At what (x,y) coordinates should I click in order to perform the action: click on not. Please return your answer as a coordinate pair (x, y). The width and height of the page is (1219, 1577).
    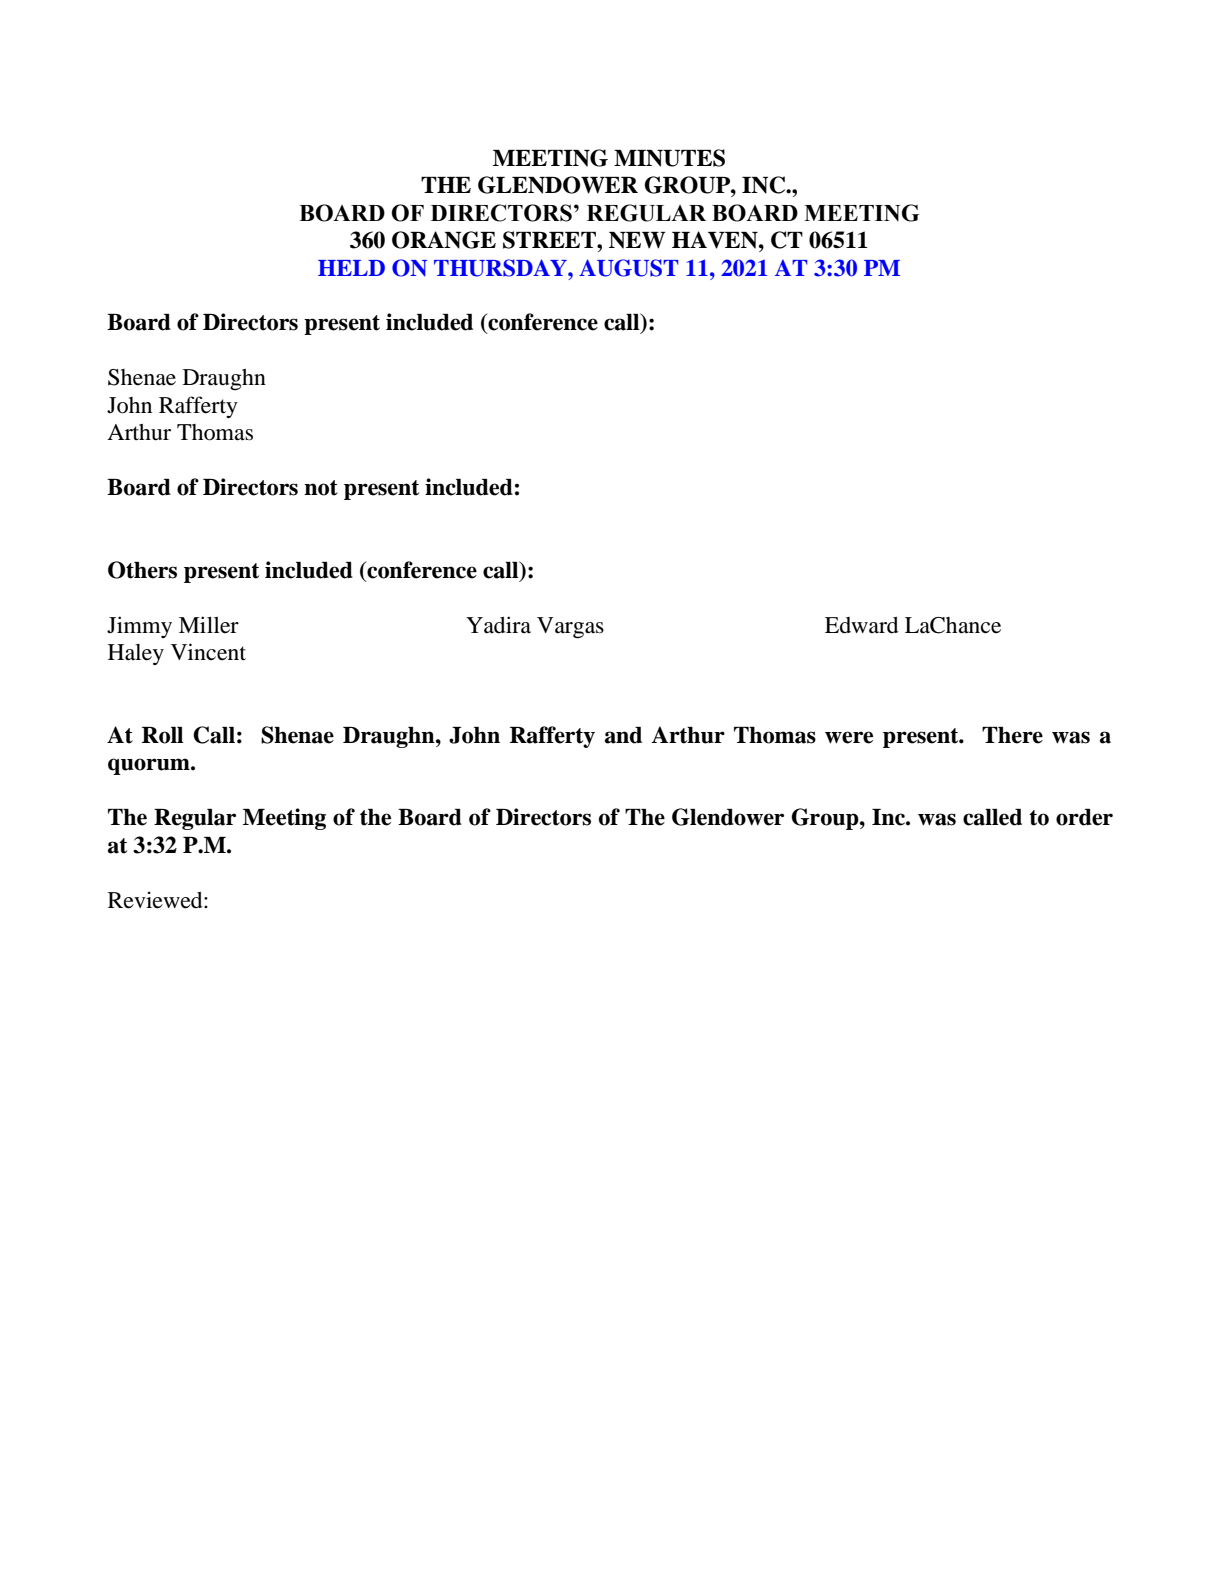
    Looking at the image, I should click on (321, 488).
